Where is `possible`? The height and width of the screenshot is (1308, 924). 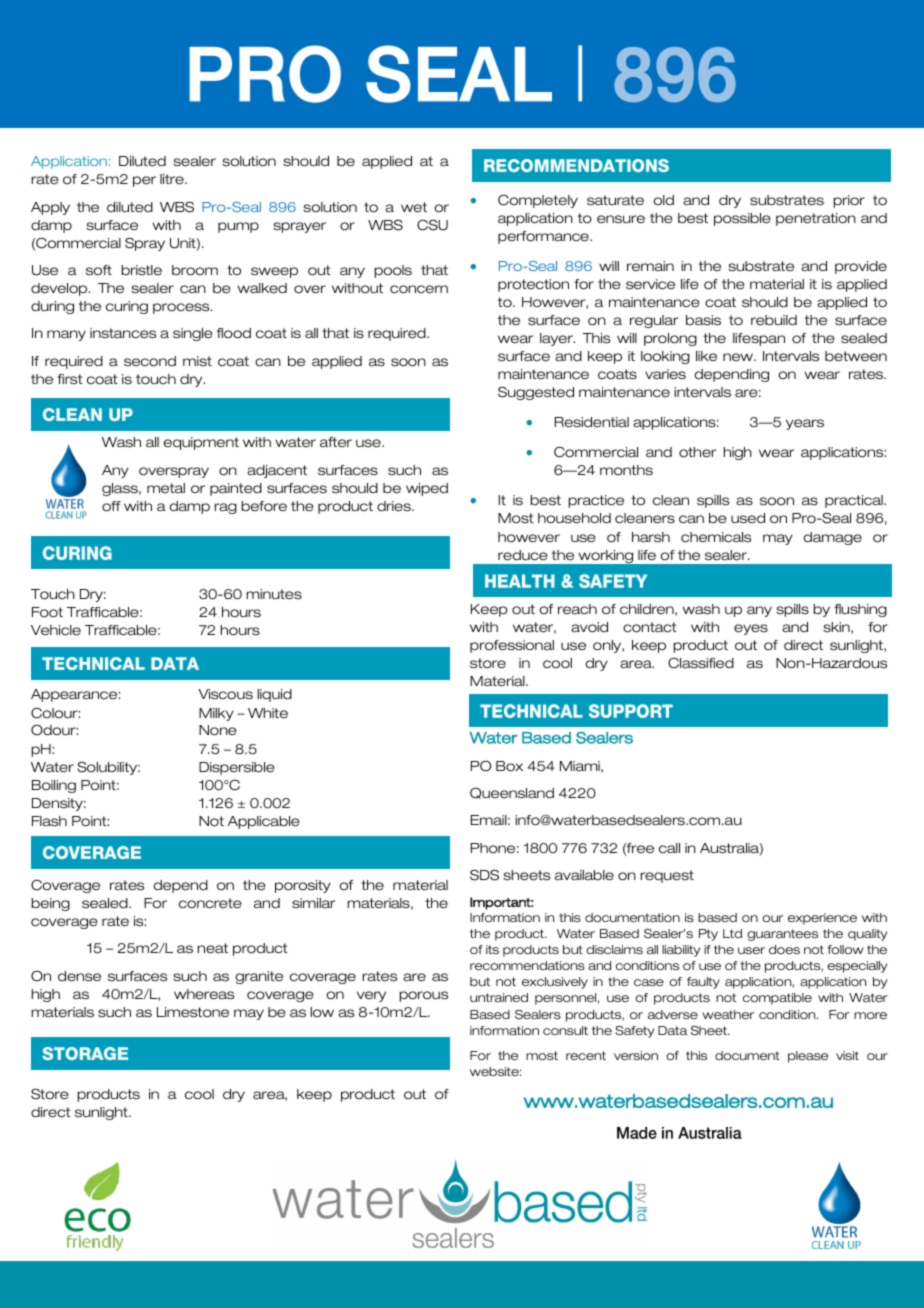 possible is located at coordinates (742, 219).
